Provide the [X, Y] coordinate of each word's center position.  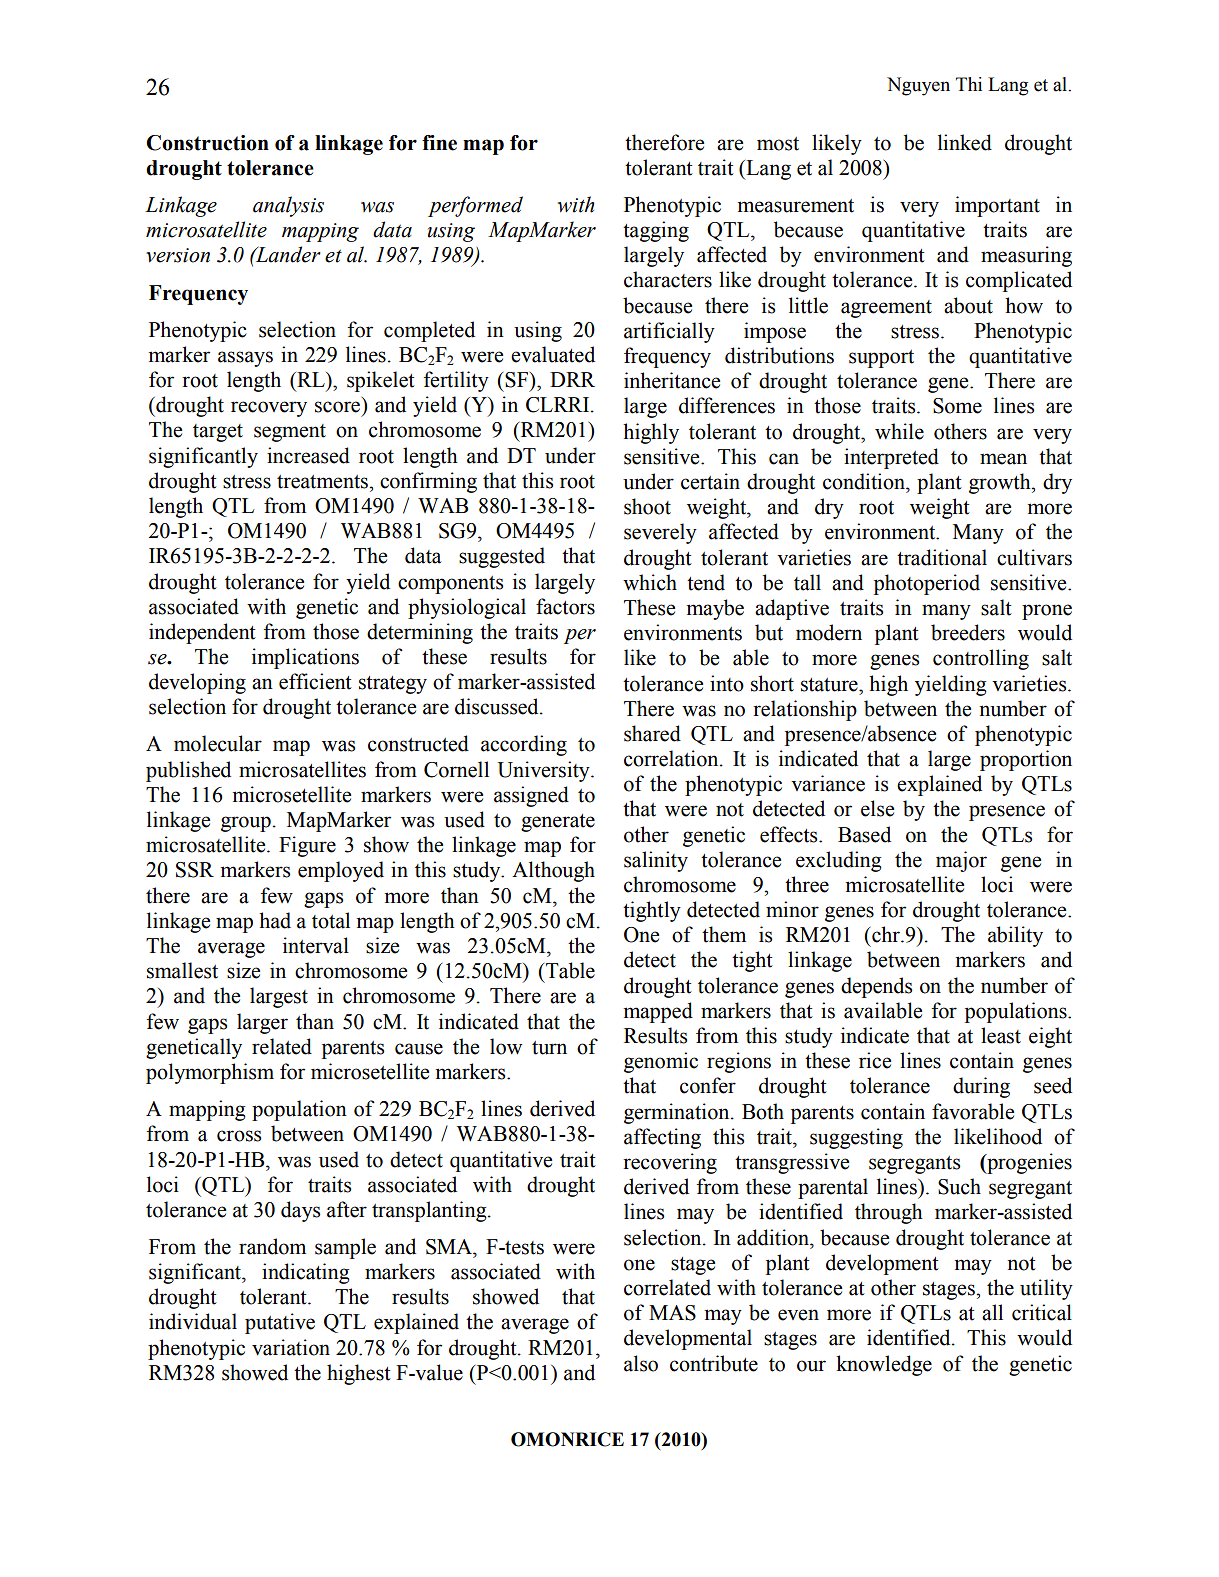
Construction [207, 143]
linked [965, 142]
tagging [656, 231]
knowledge [884, 1365]
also [641, 1363]
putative [280, 1323]
